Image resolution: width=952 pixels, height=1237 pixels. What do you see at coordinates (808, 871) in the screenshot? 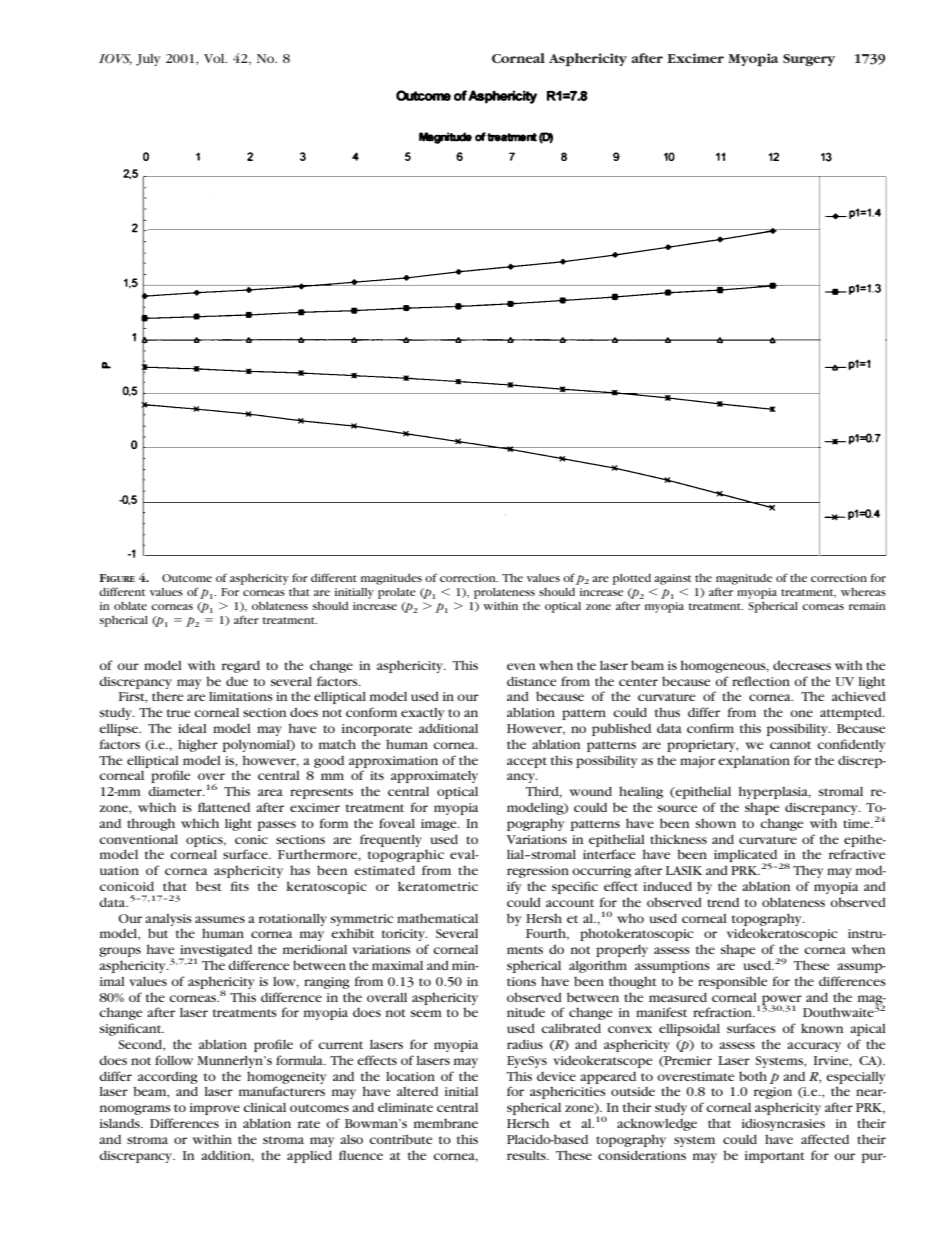
I see `They` at bounding box center [808, 871].
